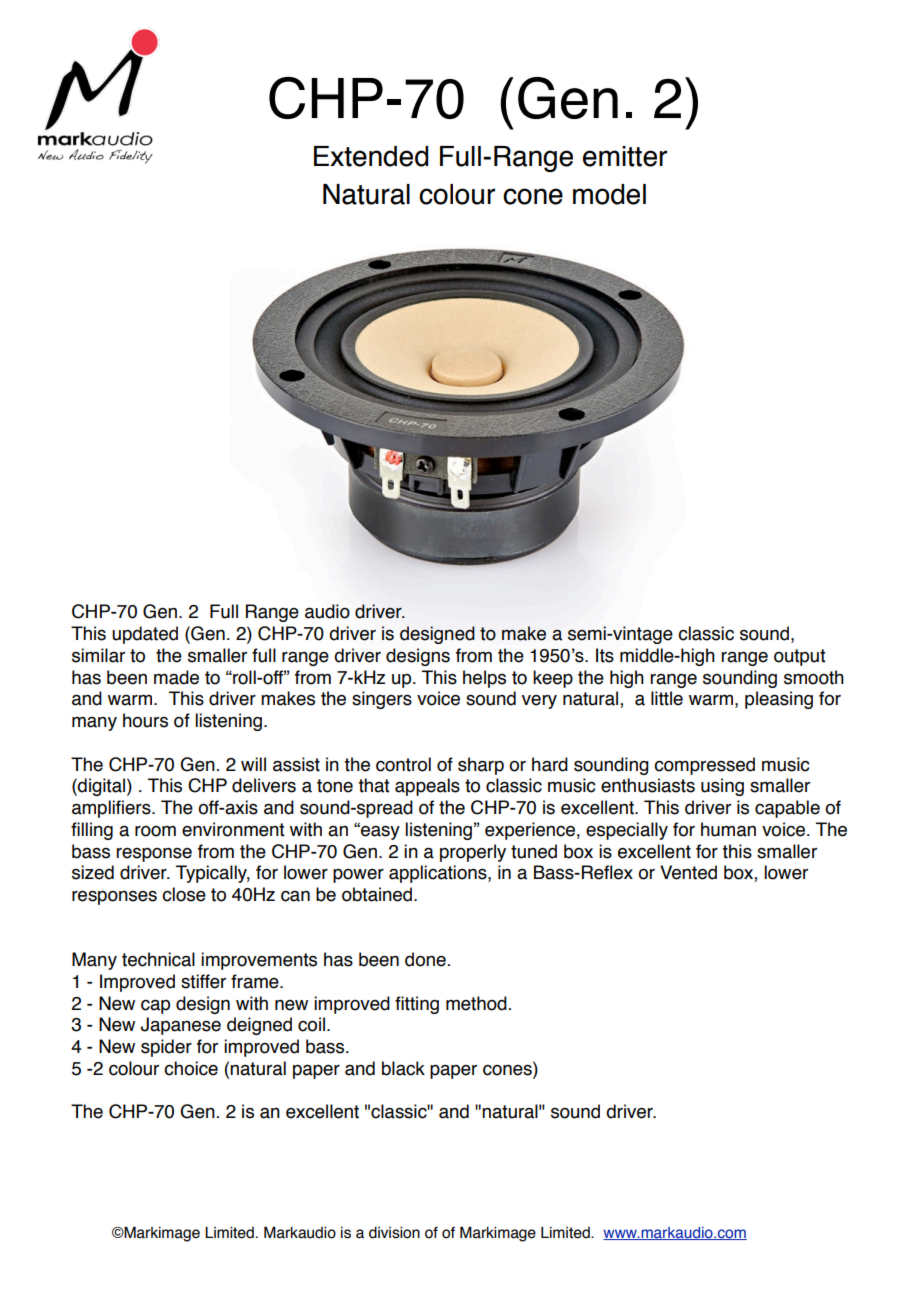  I want to click on helps, so click(484, 679).
